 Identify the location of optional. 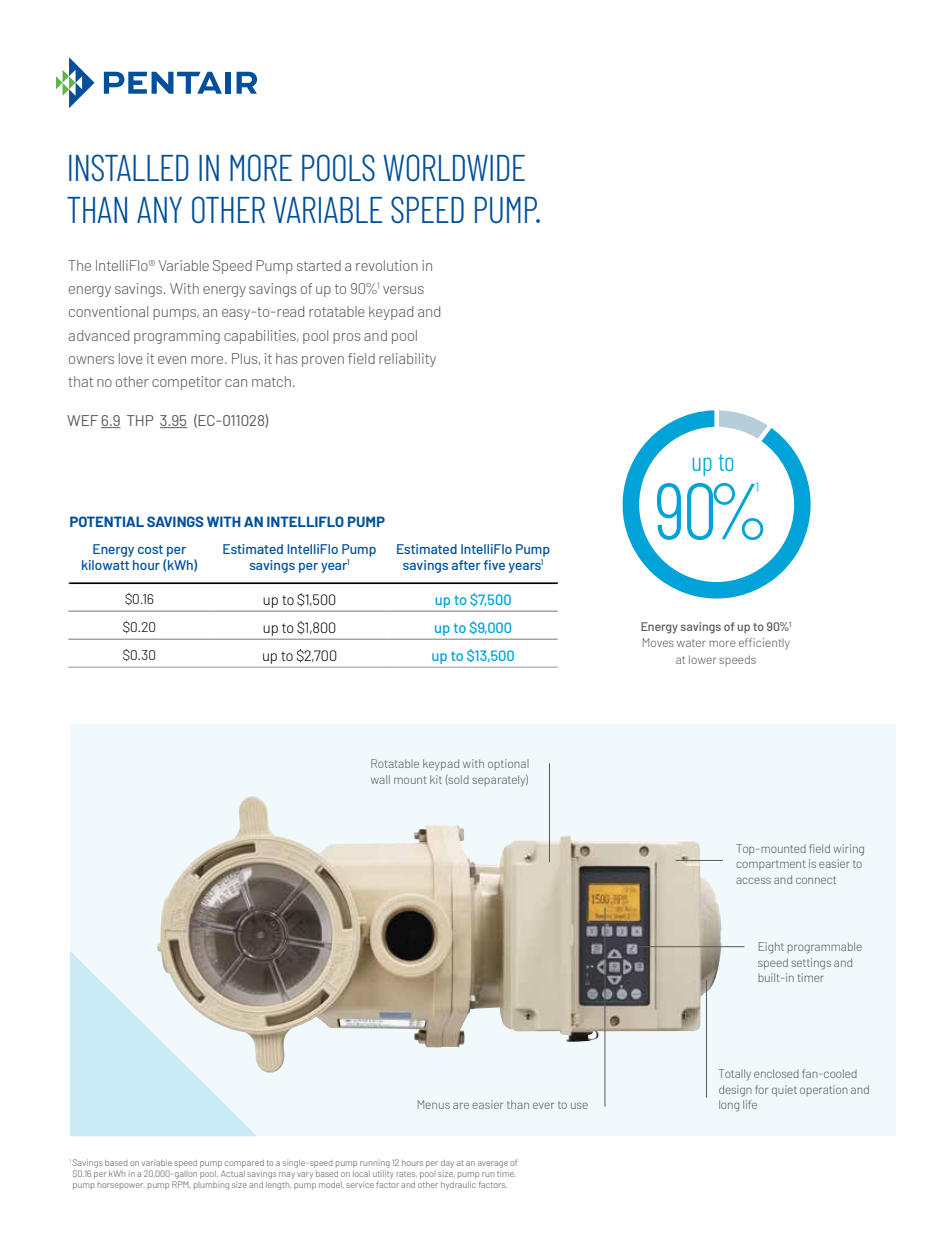
(508, 764).
